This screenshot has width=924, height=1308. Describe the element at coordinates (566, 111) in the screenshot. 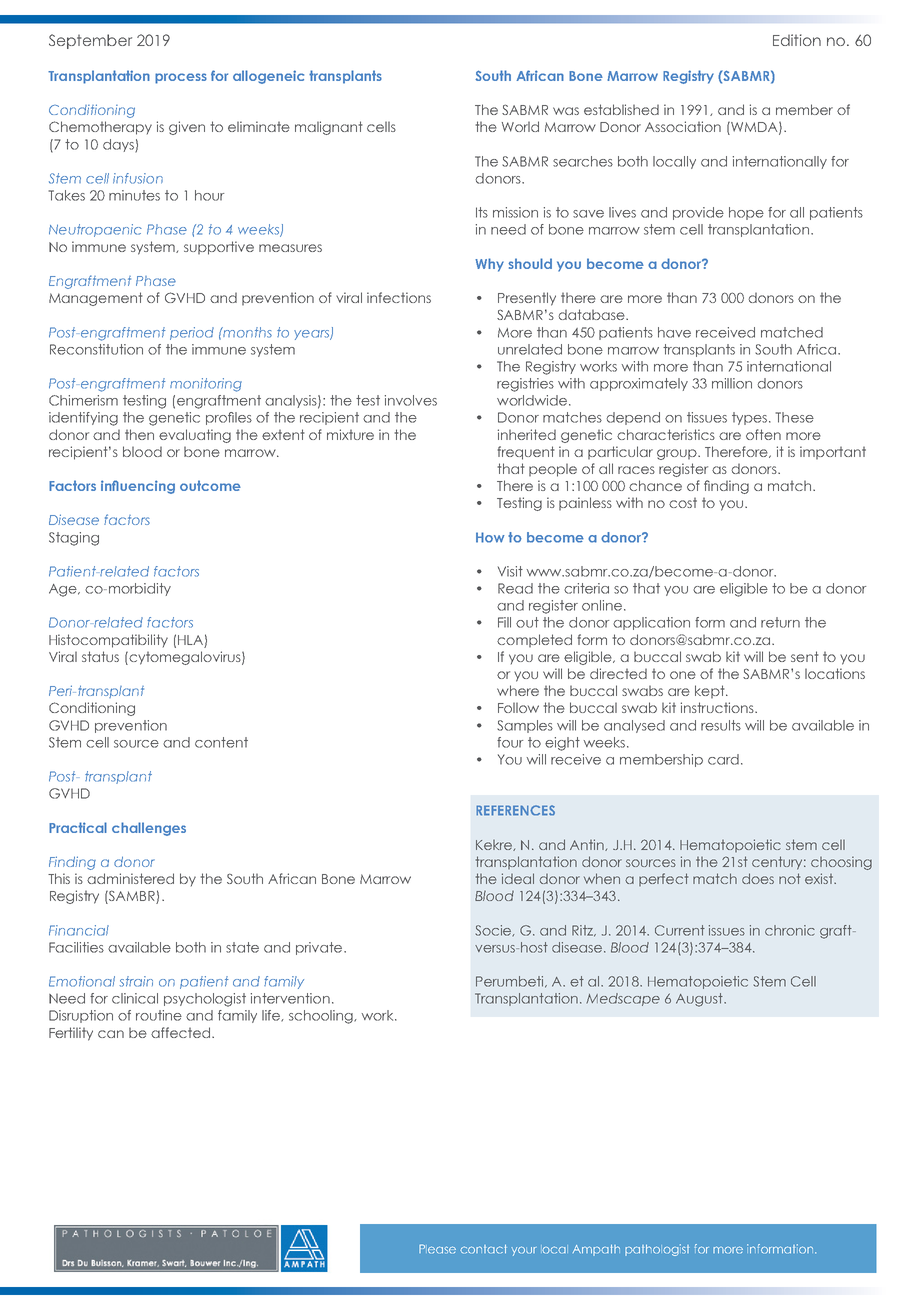

I see `was` at that location.
